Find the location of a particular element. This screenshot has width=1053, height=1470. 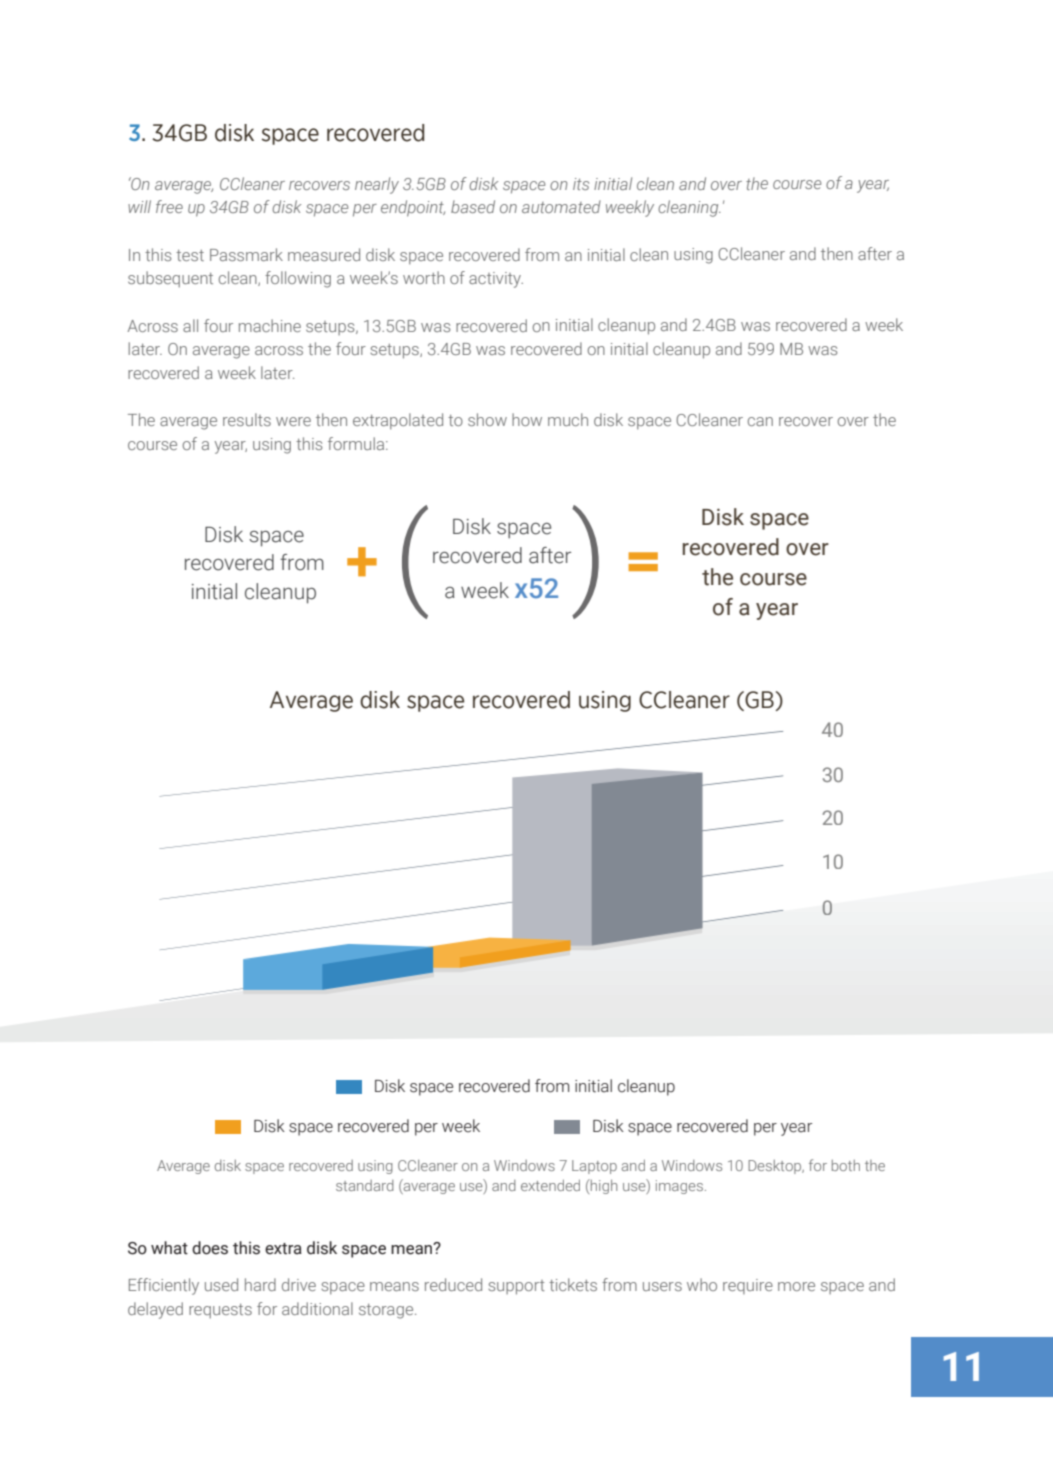

free is located at coordinates (169, 206).
